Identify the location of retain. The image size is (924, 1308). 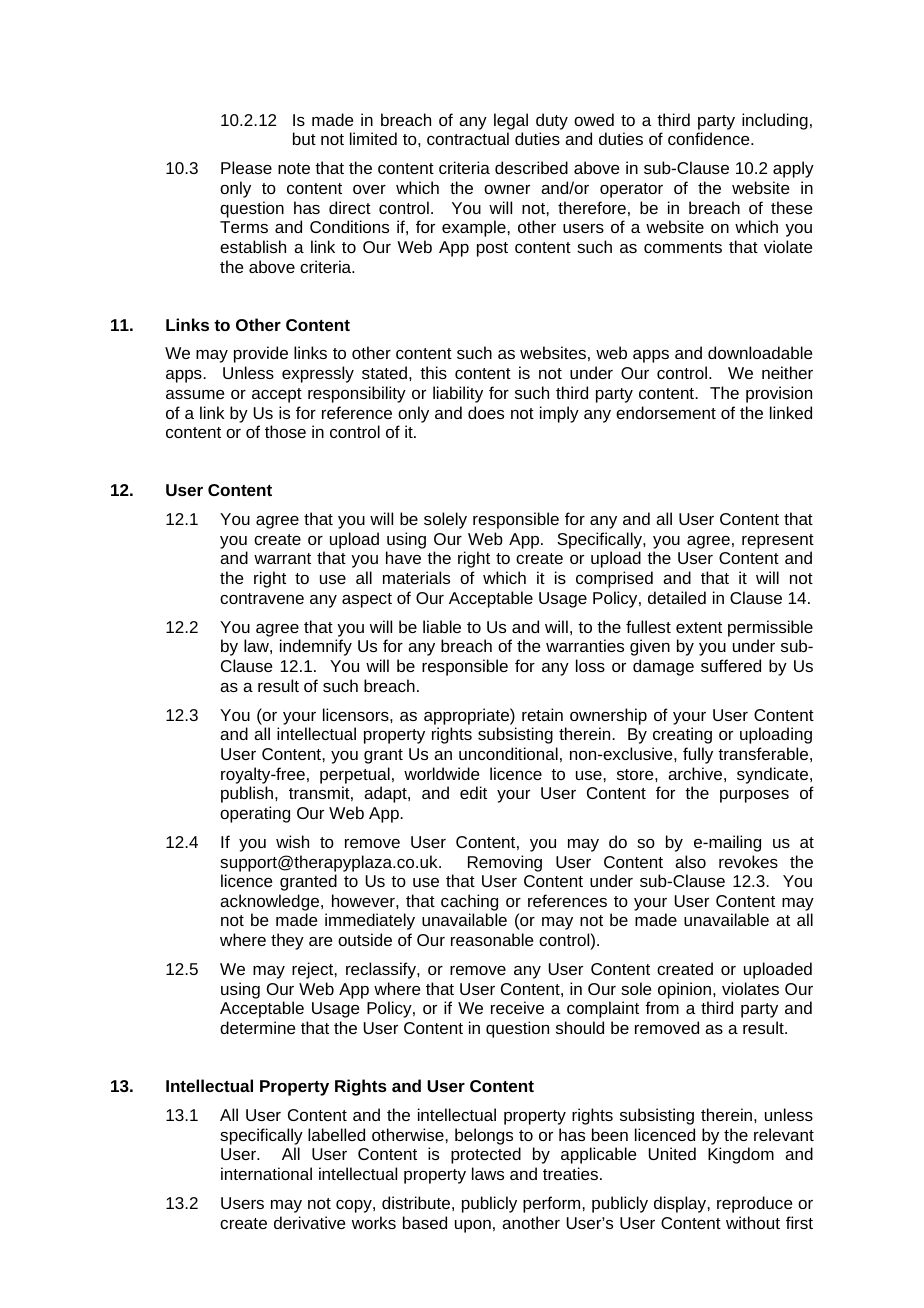
(542, 714).
